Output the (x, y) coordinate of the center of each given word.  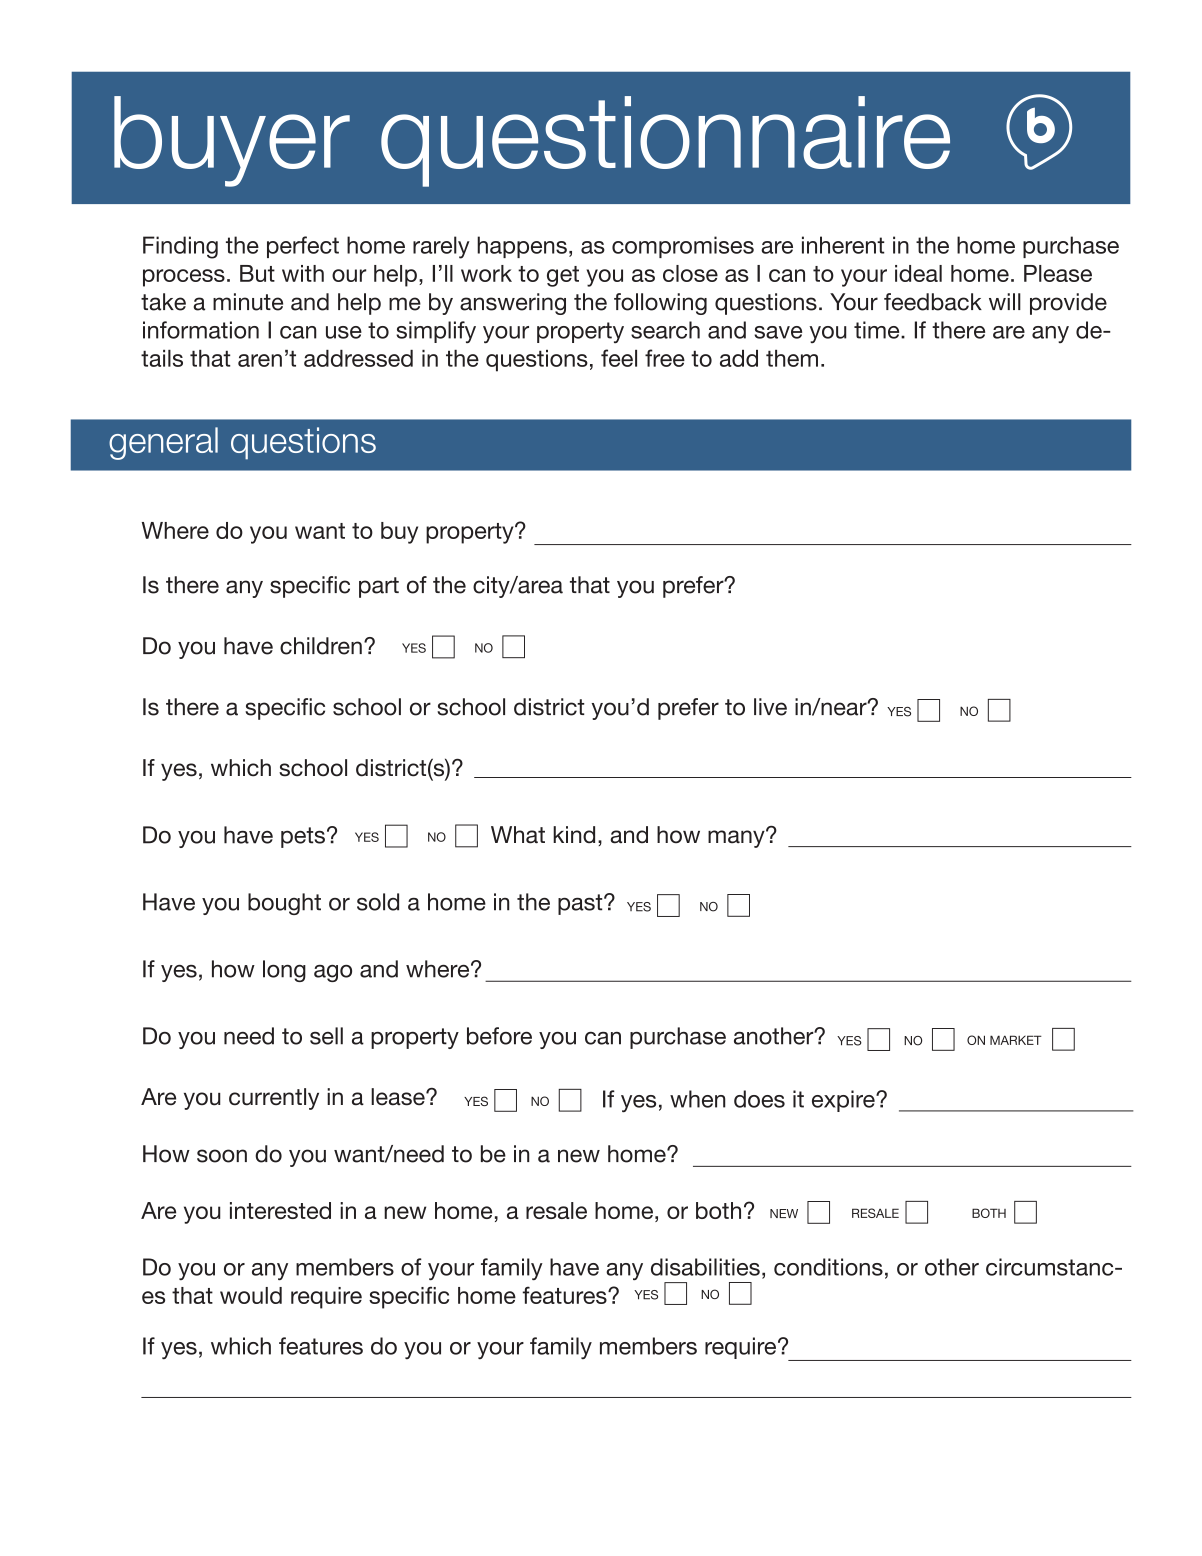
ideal (918, 273)
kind (574, 835)
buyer (232, 141)
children (321, 646)
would (251, 1295)
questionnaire (665, 141)
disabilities (705, 1267)
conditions (828, 1267)
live (770, 707)
